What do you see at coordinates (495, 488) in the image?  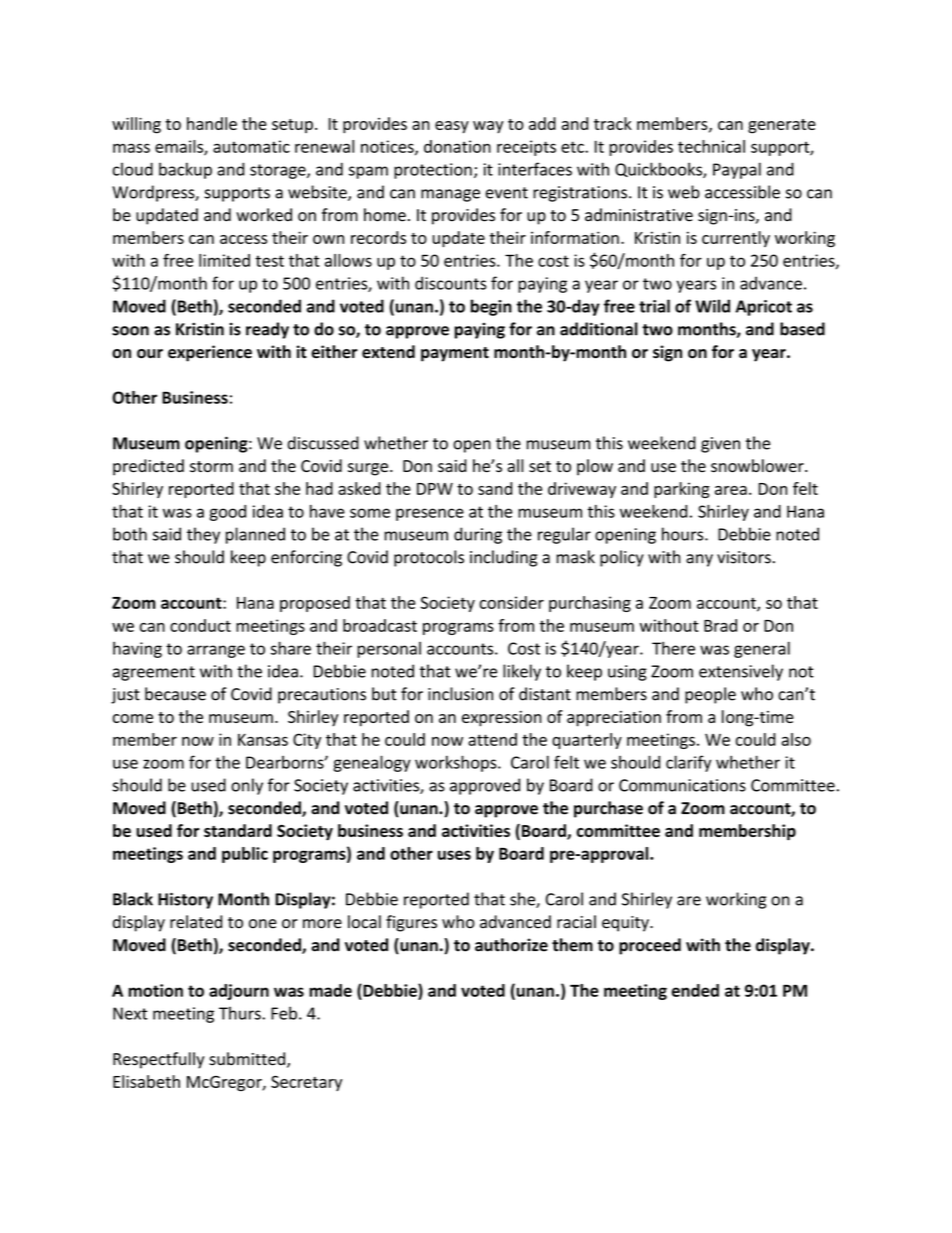 I see `sand` at bounding box center [495, 488].
